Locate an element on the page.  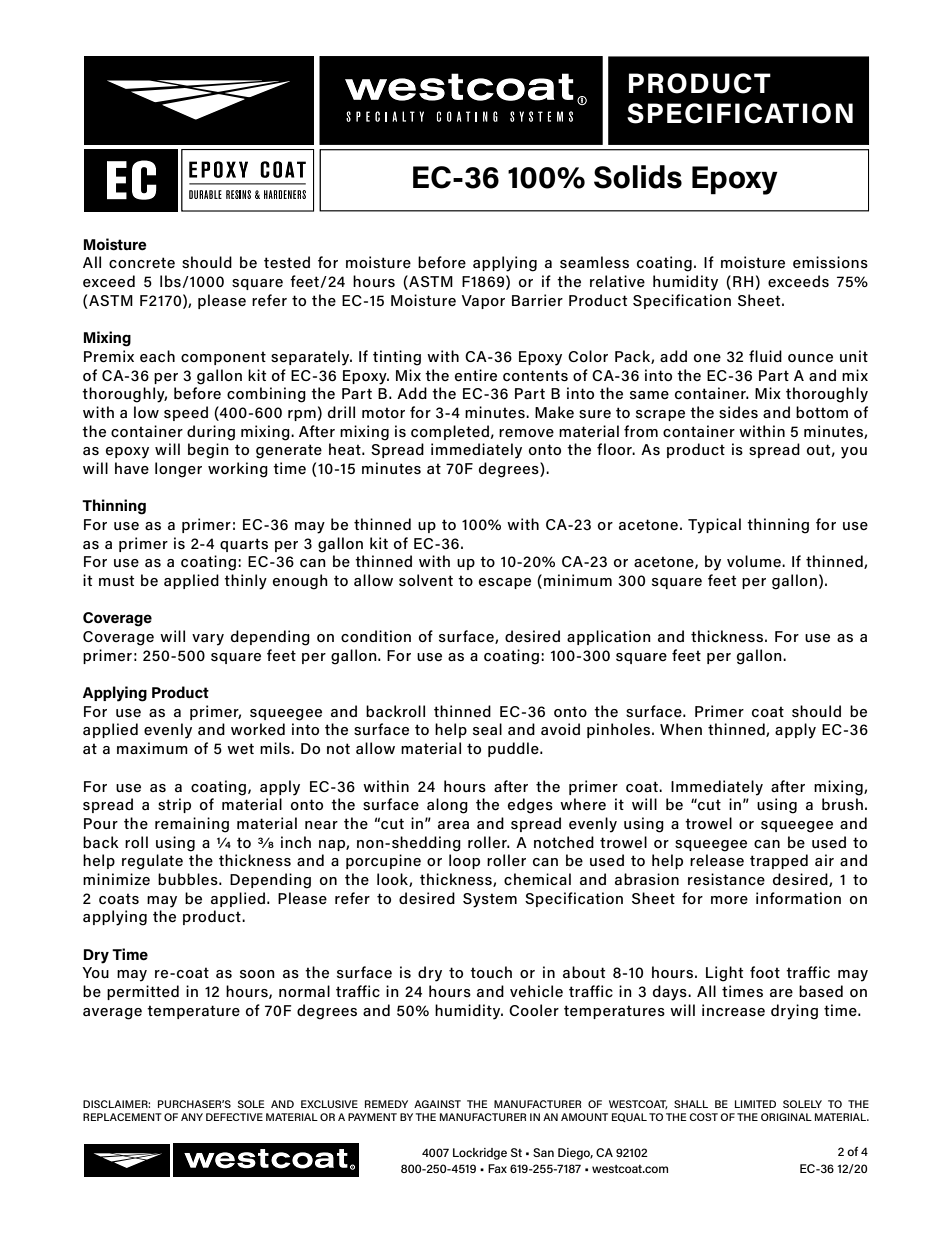
thinly is located at coordinates (245, 582).
